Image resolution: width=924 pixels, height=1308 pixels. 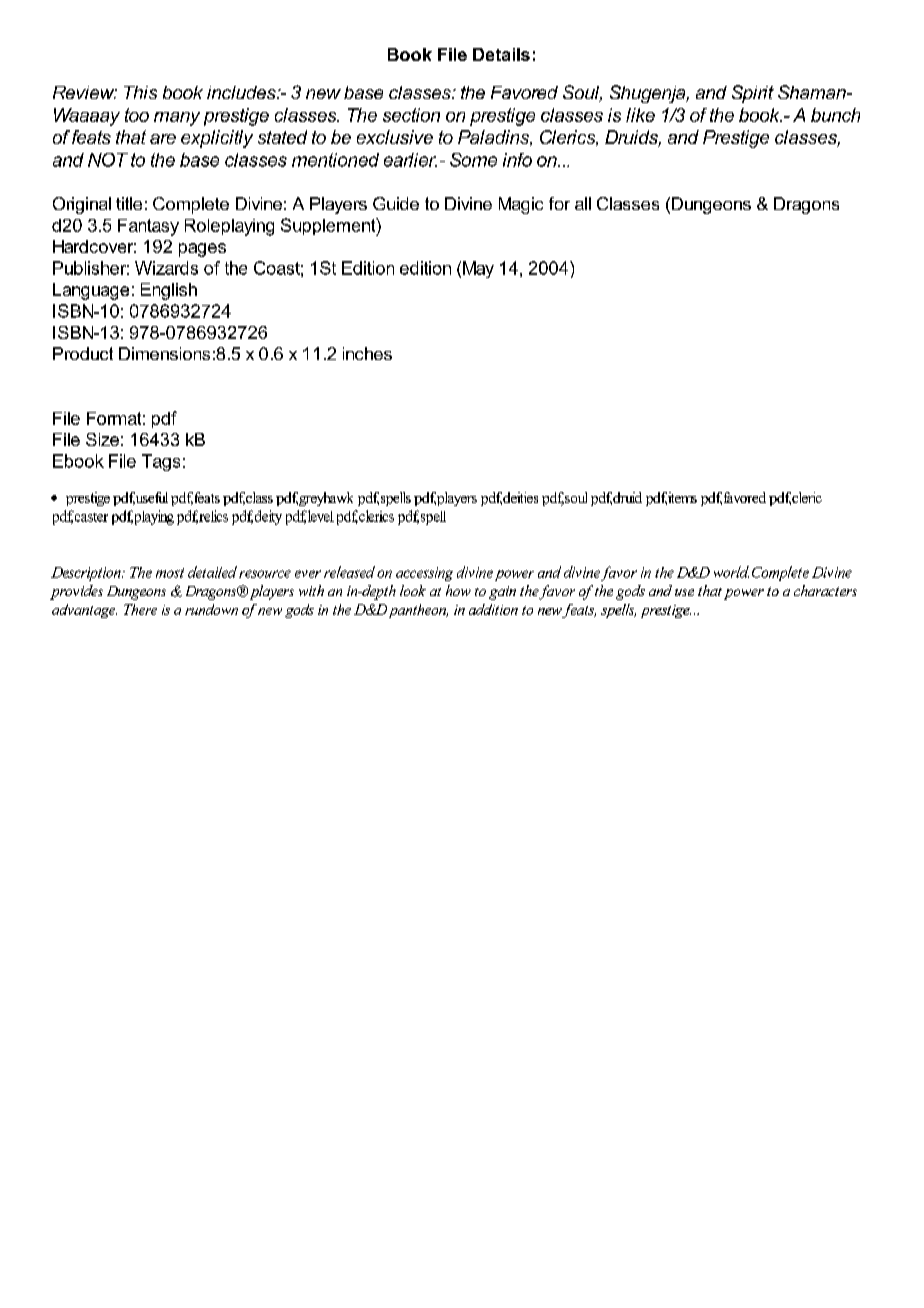 I want to click on inches, so click(x=367, y=353).
